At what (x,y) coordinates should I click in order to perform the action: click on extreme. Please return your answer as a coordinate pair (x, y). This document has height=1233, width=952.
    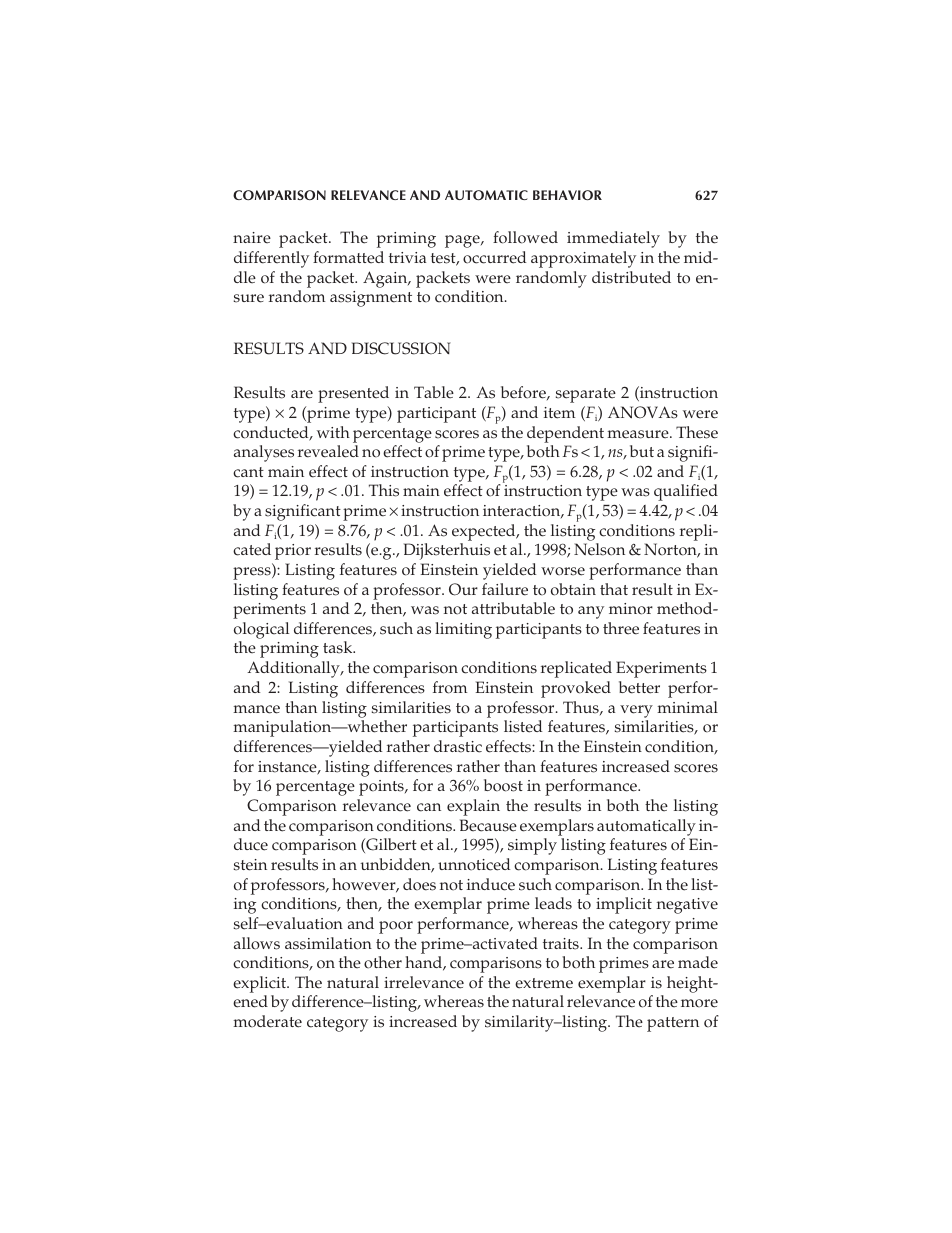
    Looking at the image, I should click on (544, 983).
